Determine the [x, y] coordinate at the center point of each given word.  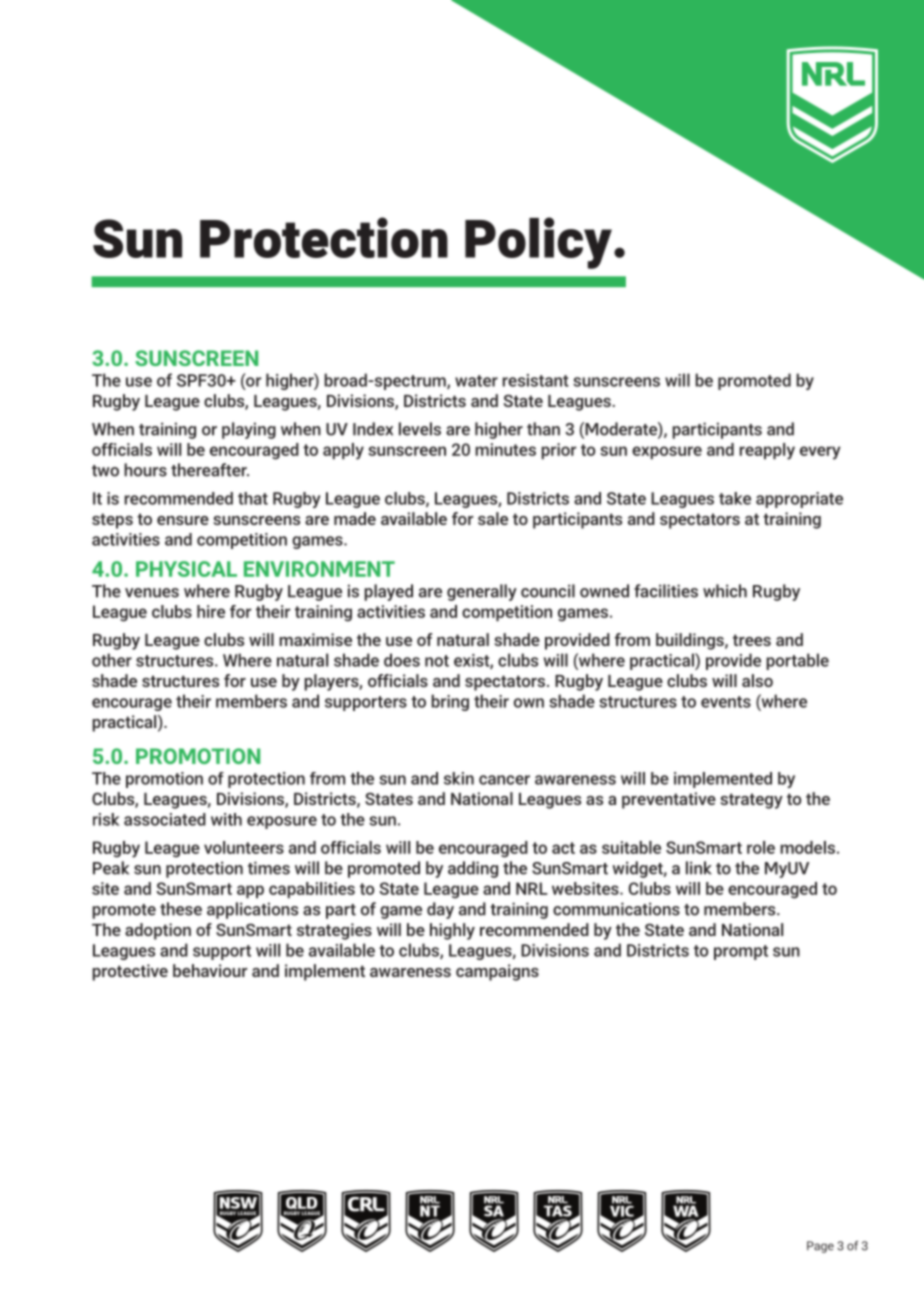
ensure [183, 520]
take [735, 498]
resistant [536, 380]
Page [820, 1247]
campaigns [497, 972]
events [726, 702]
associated [165, 819]
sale [493, 518]
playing [249, 430]
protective [130, 972]
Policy [538, 243]
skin [459, 778]
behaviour [210, 970]
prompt [741, 952]
